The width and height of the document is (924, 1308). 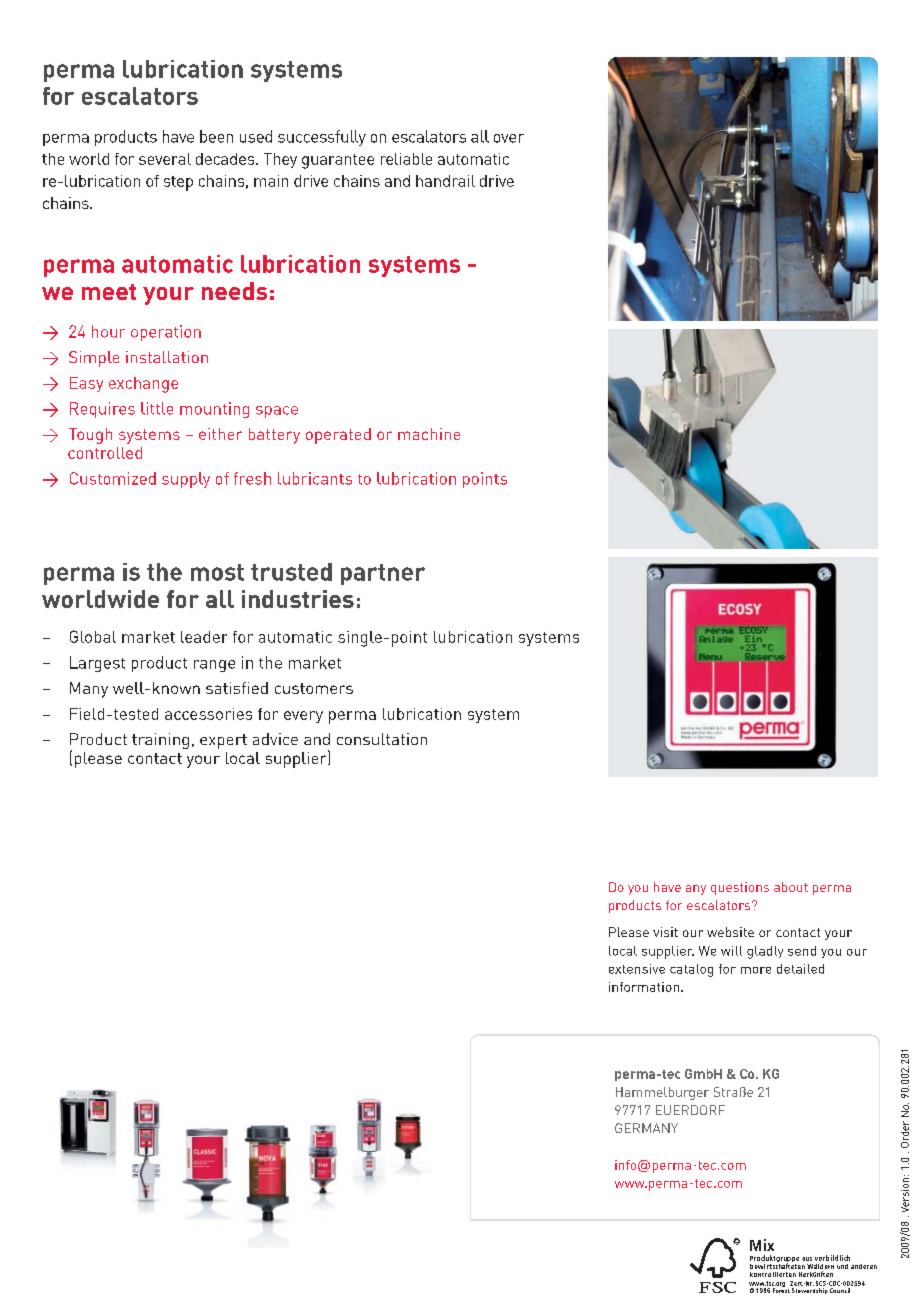 I want to click on most, so click(x=217, y=572).
